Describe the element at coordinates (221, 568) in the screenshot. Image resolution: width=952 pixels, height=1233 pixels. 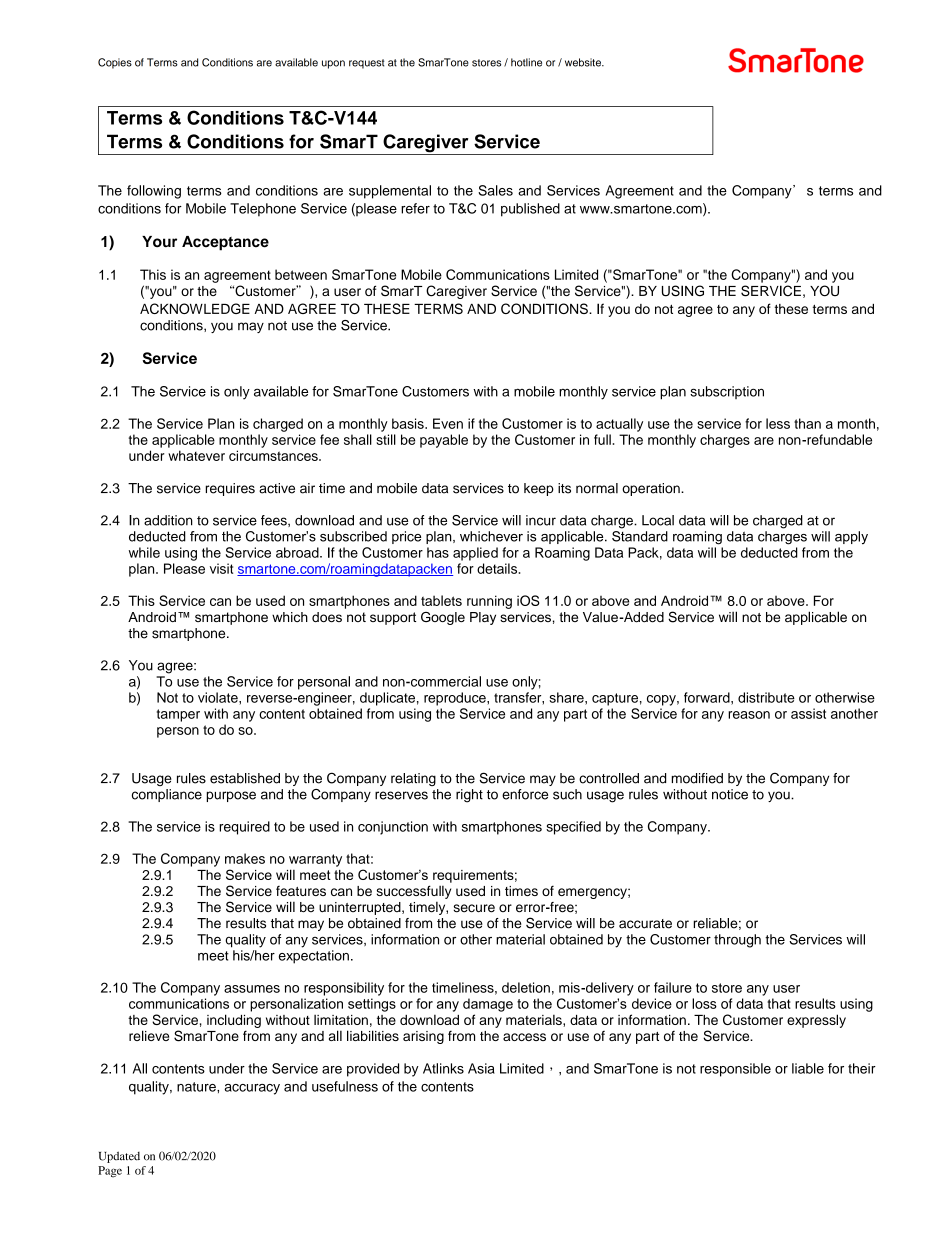
I see `visit` at that location.
